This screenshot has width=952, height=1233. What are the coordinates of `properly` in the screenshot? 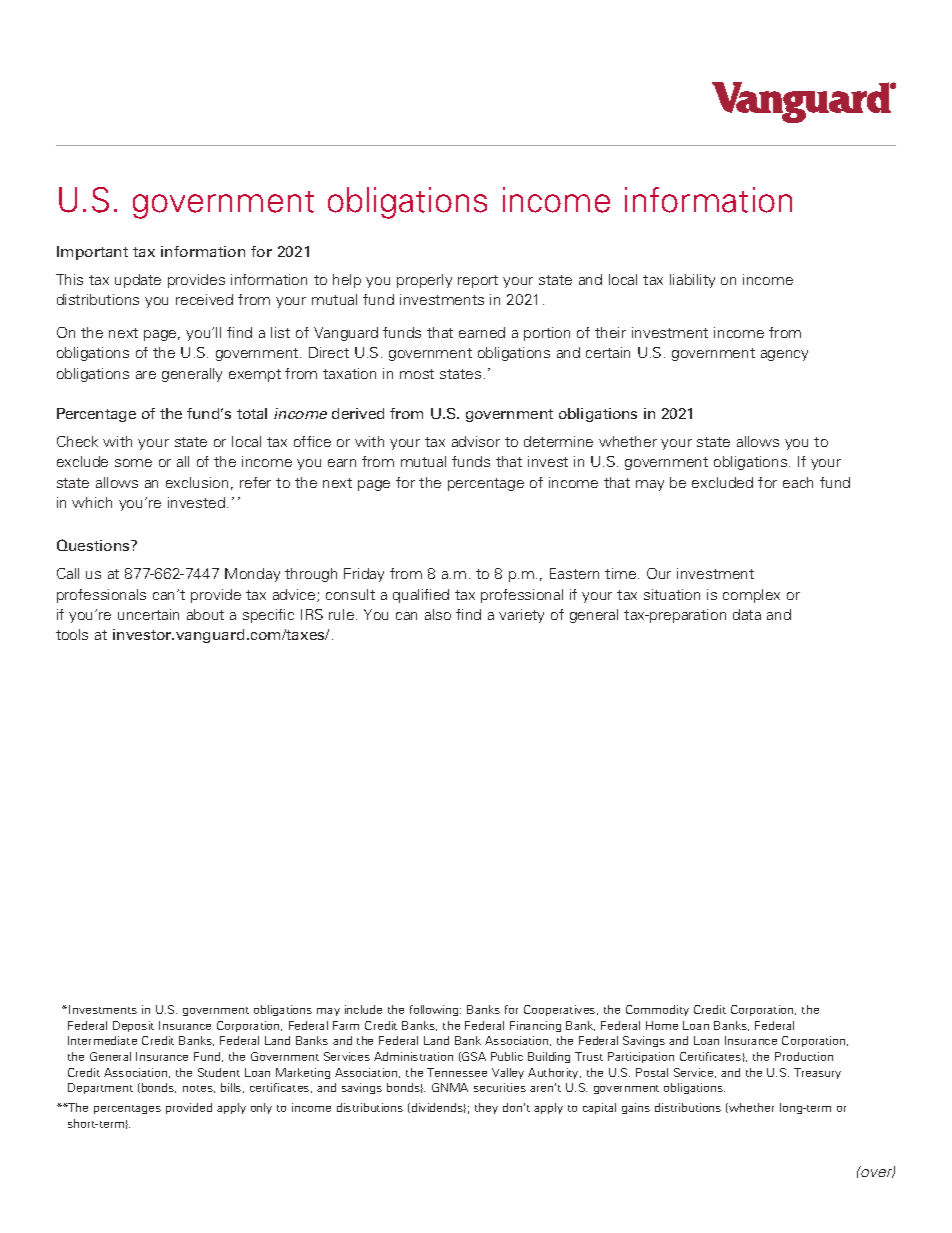 It's located at (424, 281).
